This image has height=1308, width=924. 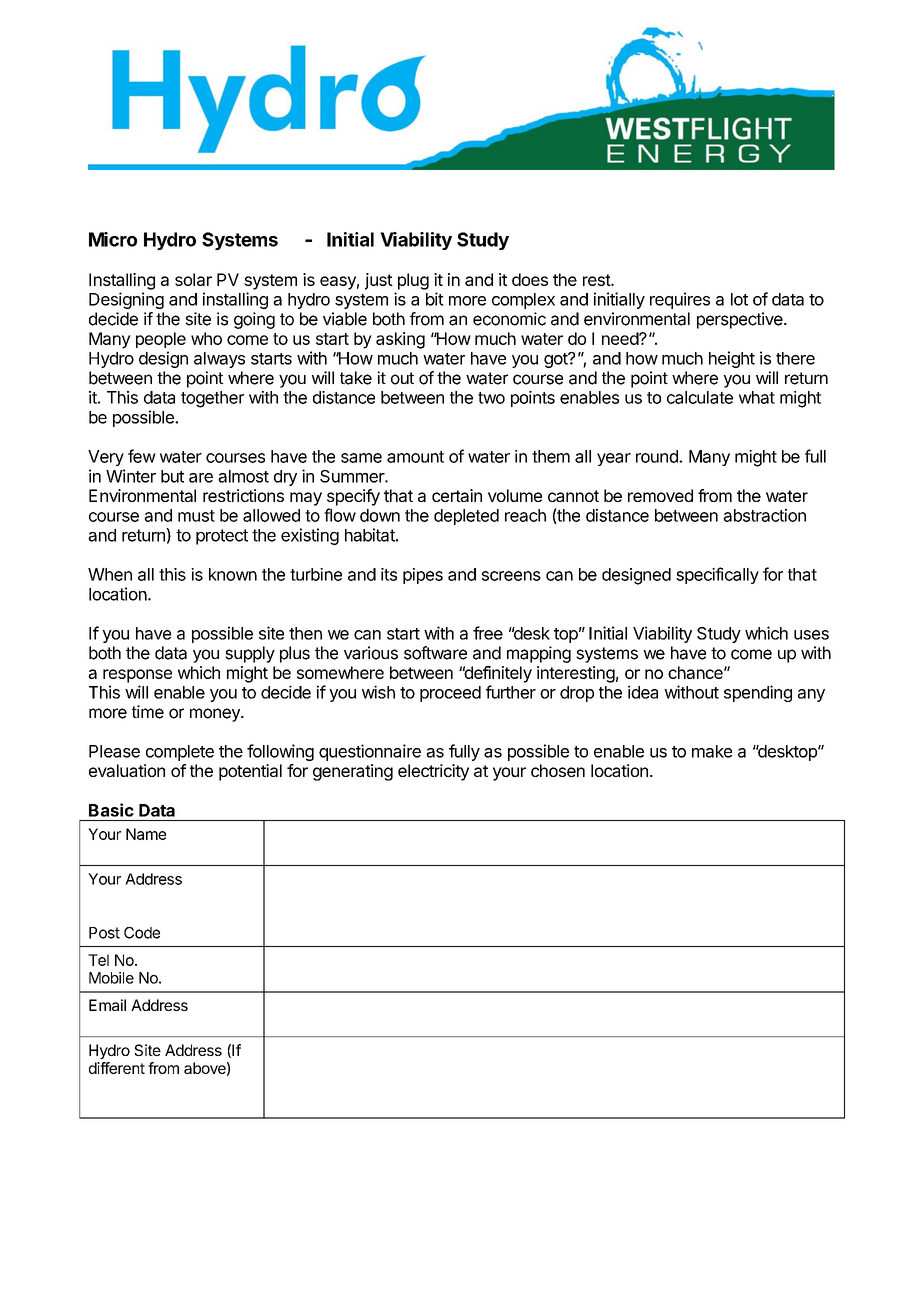 I want to click on amount, so click(x=415, y=457).
